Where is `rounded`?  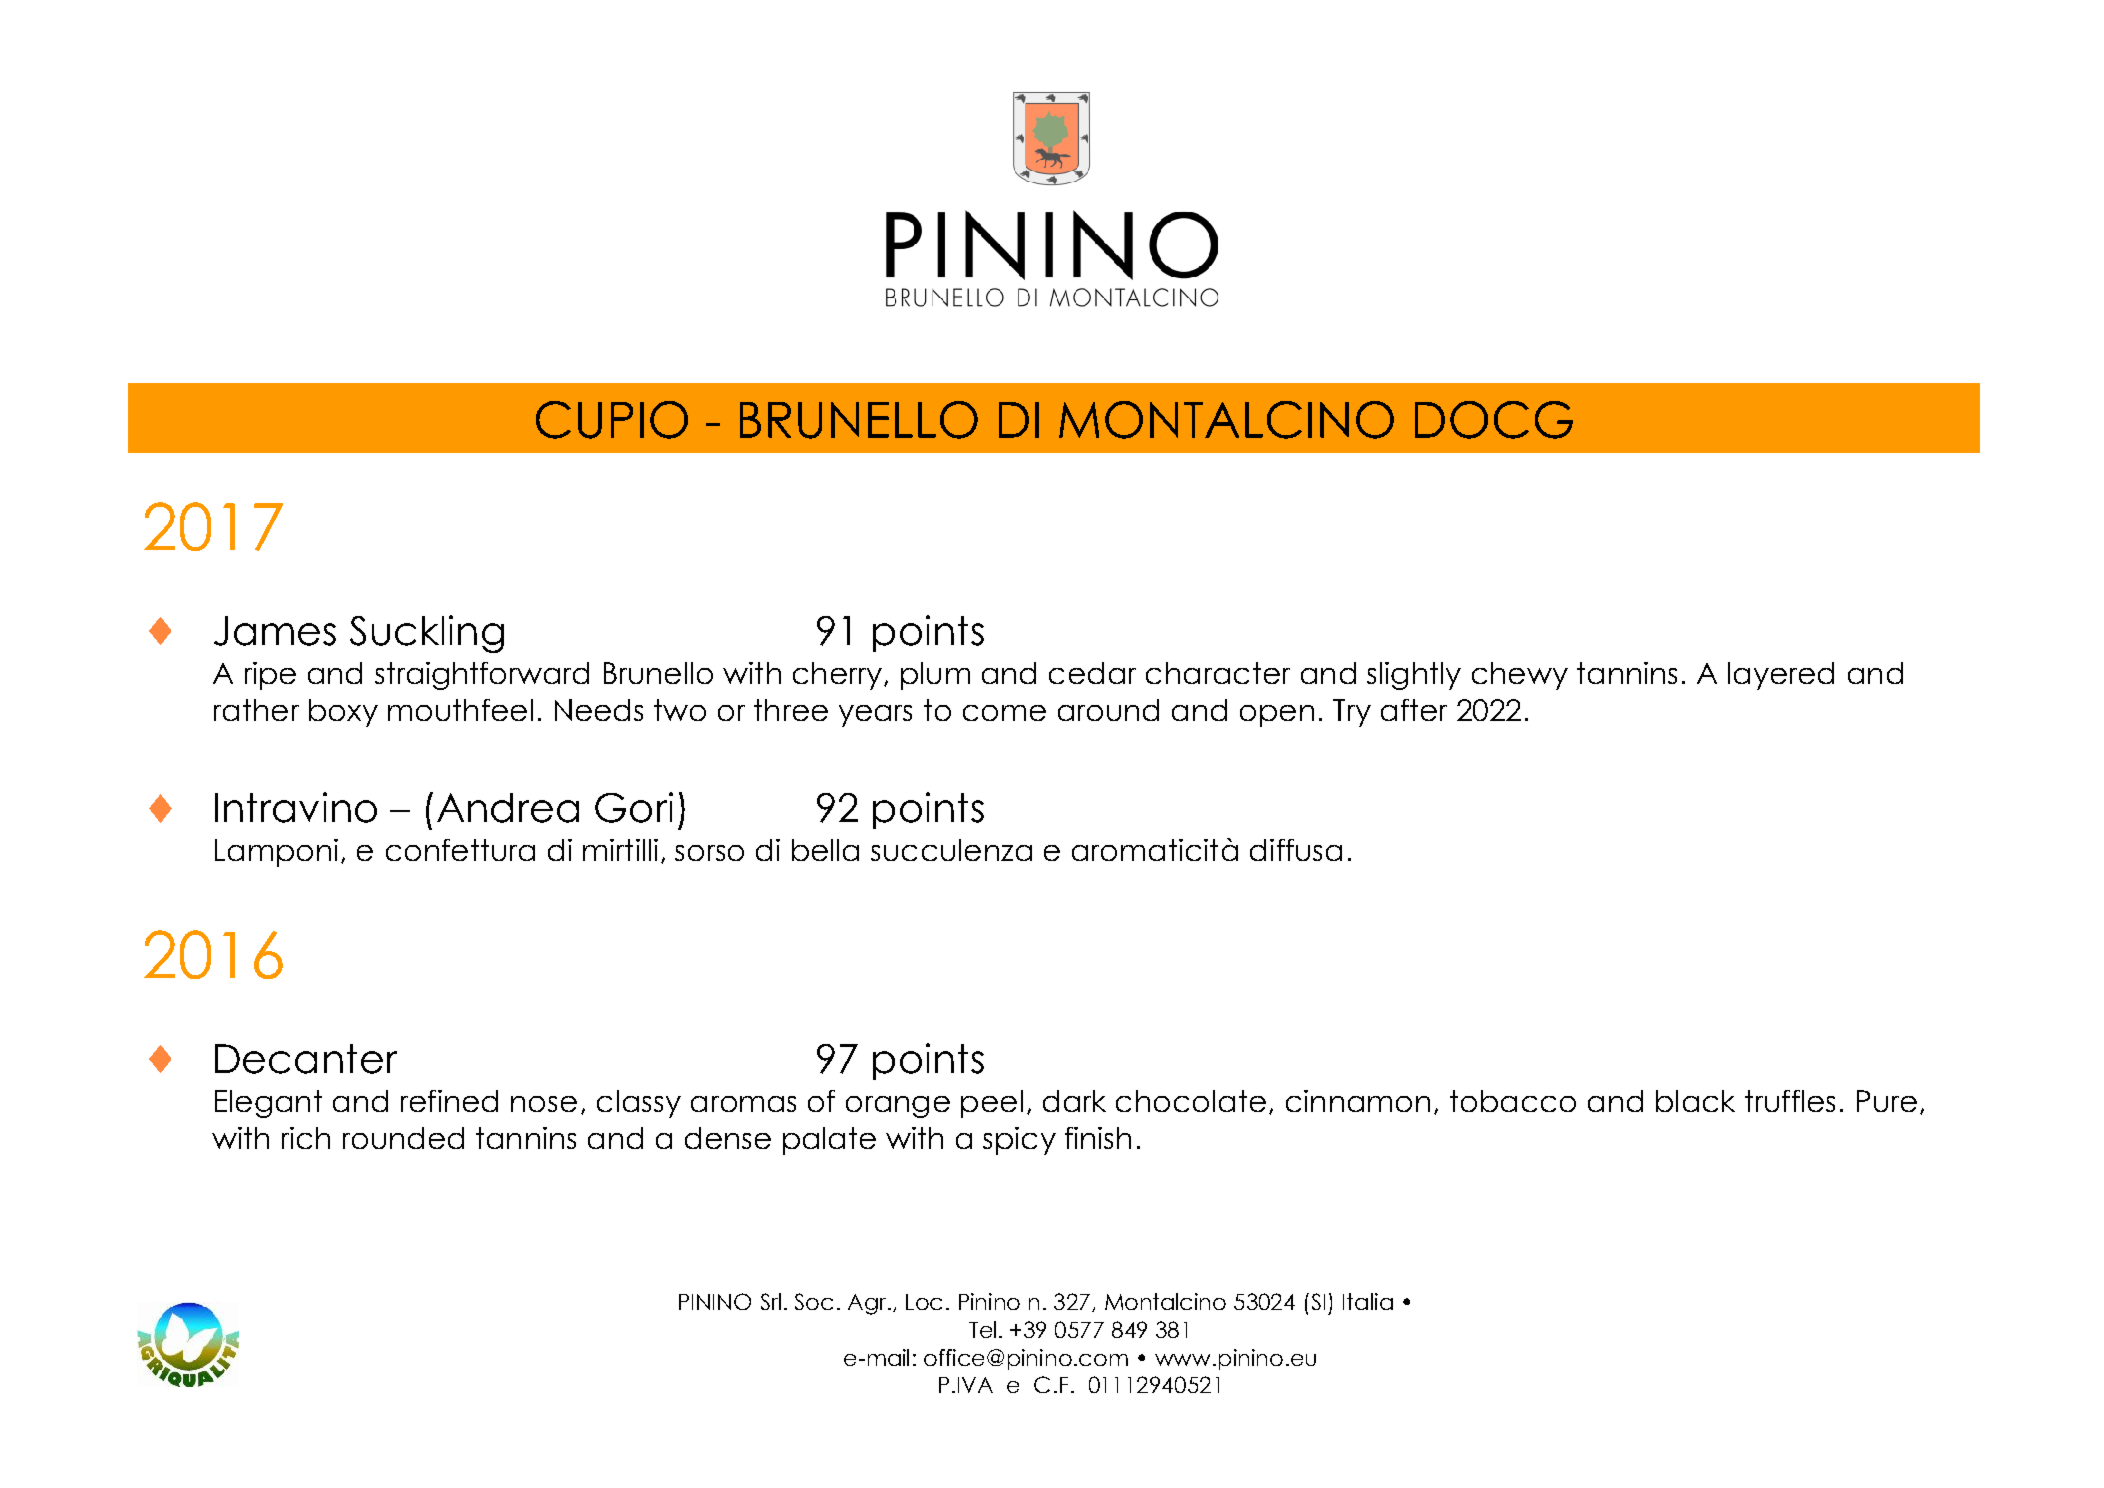
rounded is located at coordinates (403, 1138).
